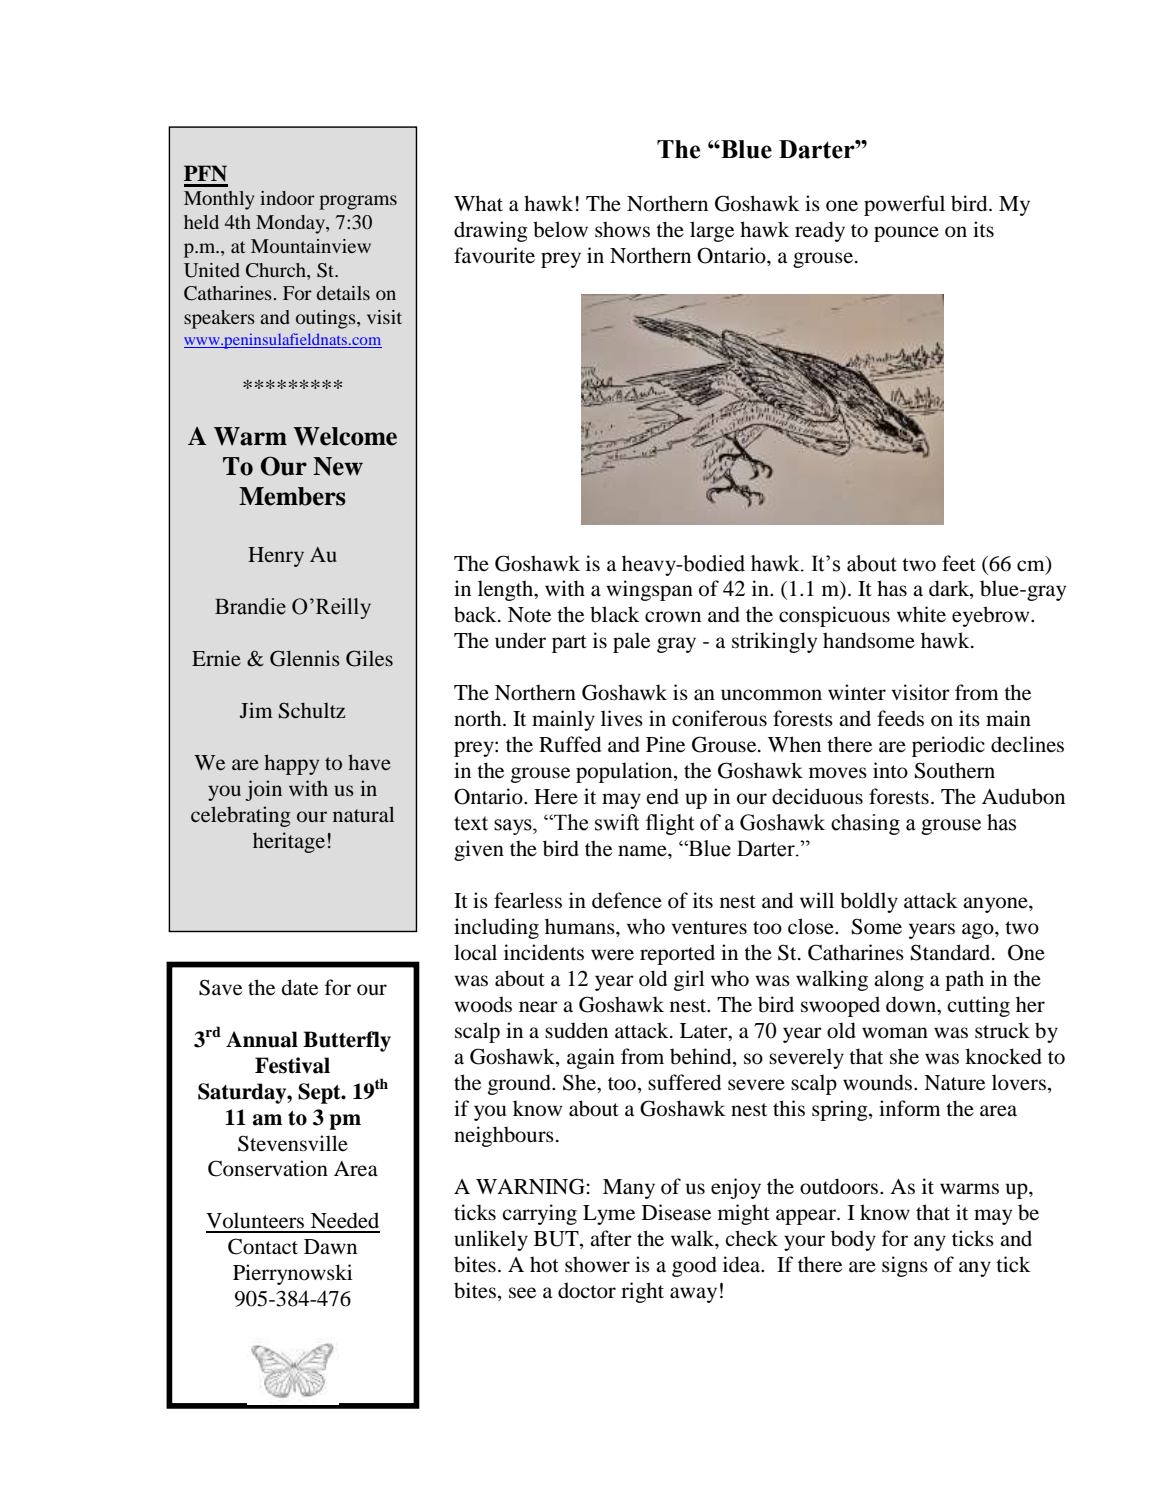 This screenshot has width=1152, height=1491. Describe the element at coordinates (330, 1246) in the screenshot. I see `Dawn` at that location.
